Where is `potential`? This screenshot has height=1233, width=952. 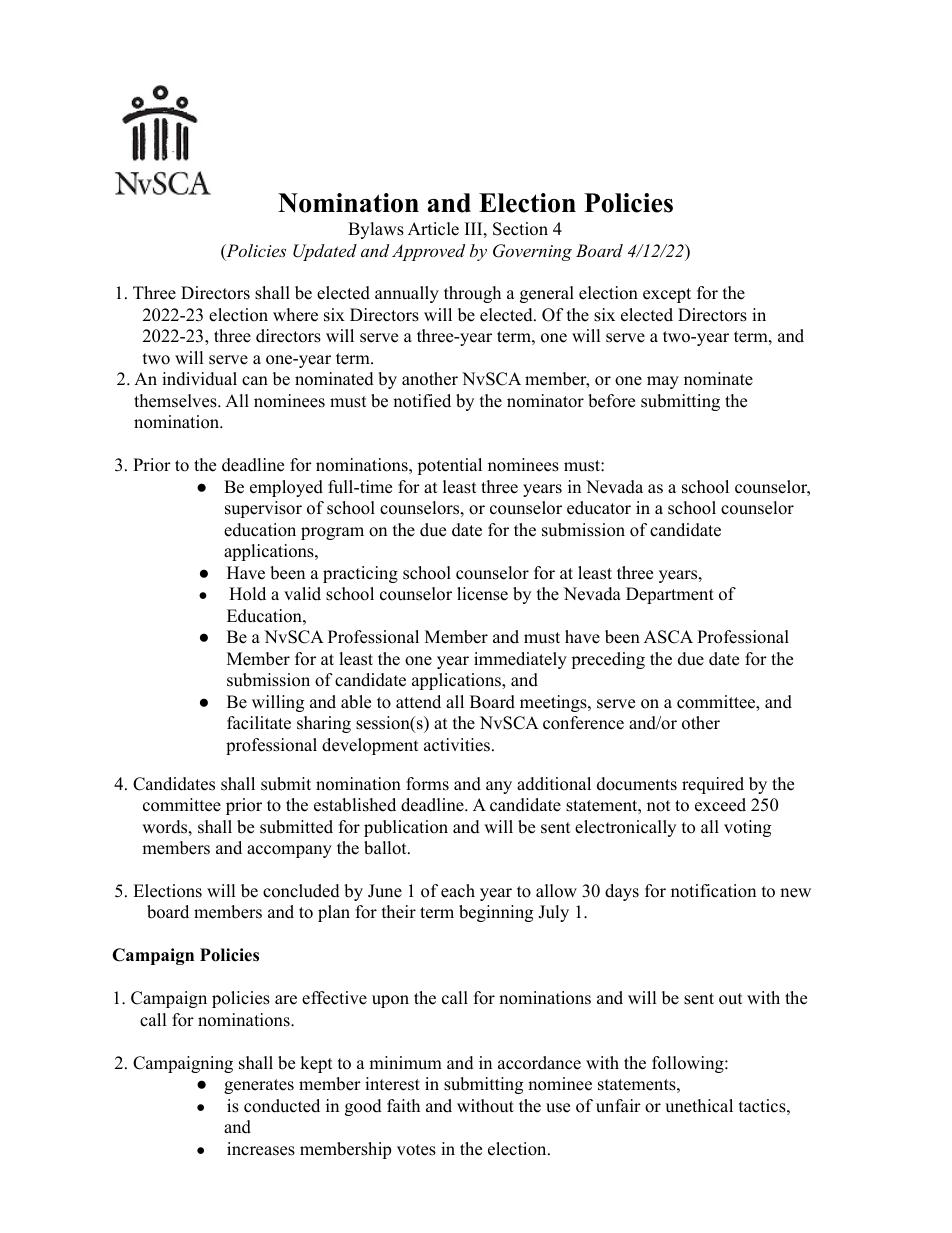 potential is located at coordinates (449, 466).
